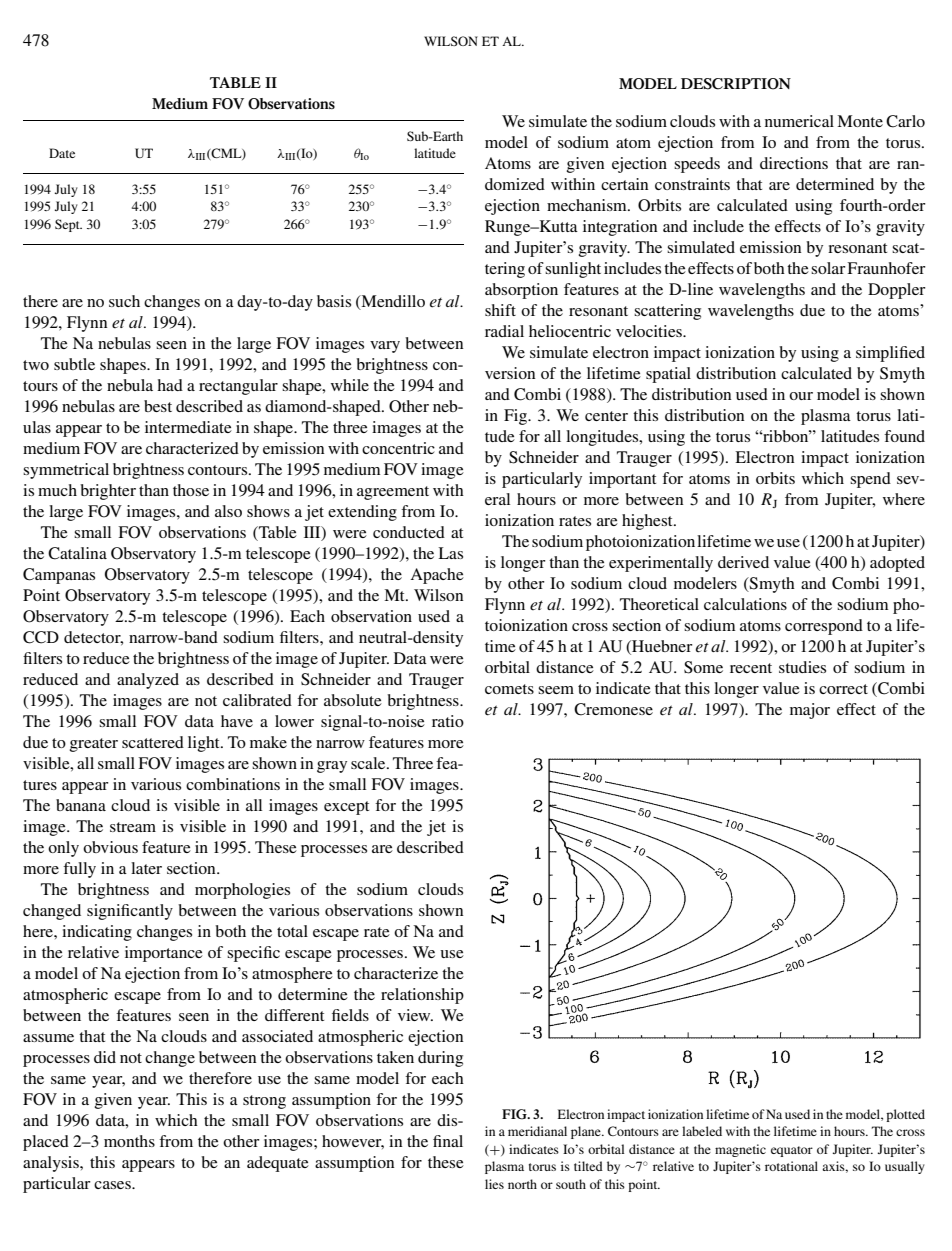  What do you see at coordinates (799, 121) in the screenshot?
I see `numerical` at bounding box center [799, 121].
